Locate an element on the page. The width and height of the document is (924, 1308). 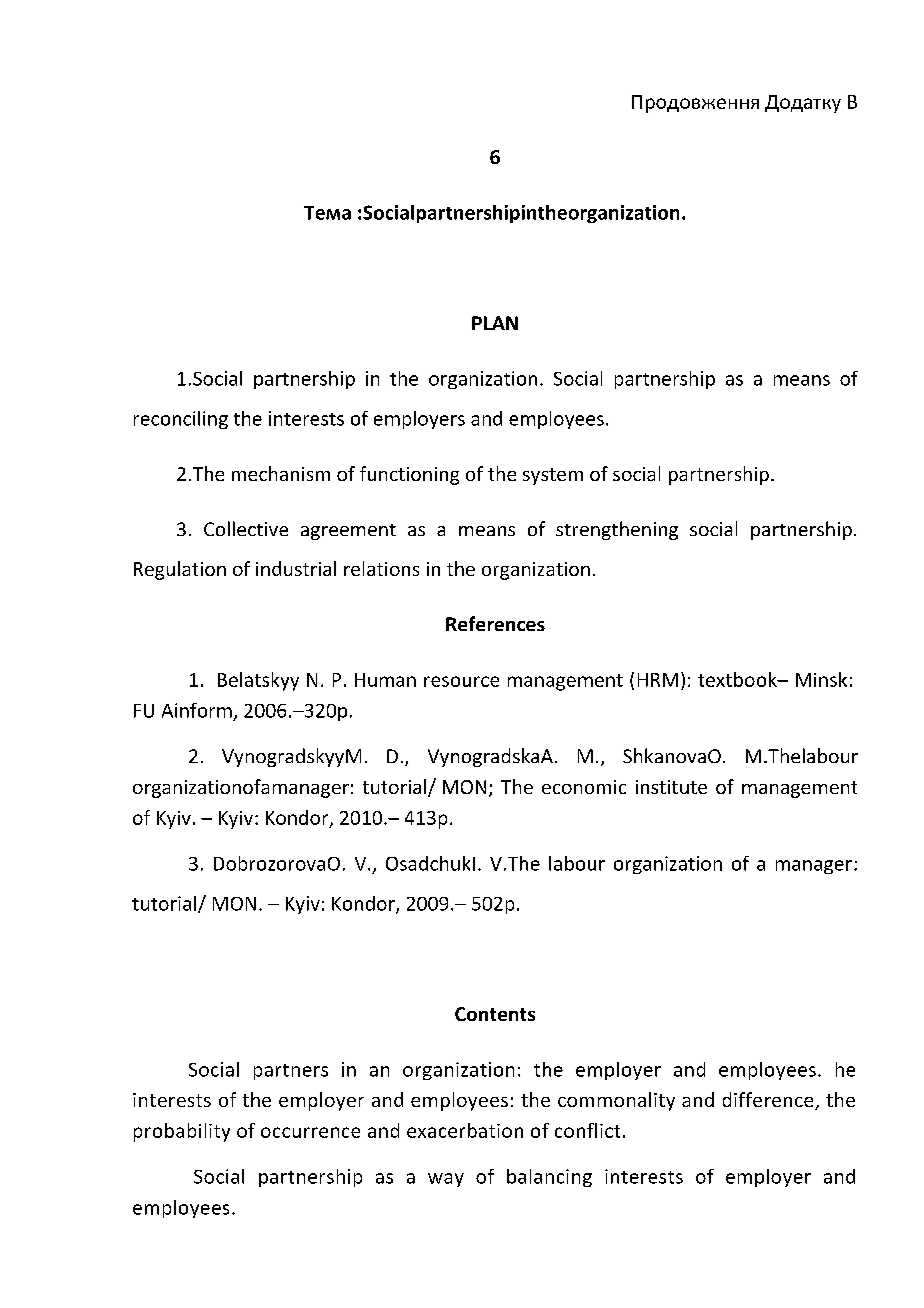
Collective is located at coordinates (246, 528).
